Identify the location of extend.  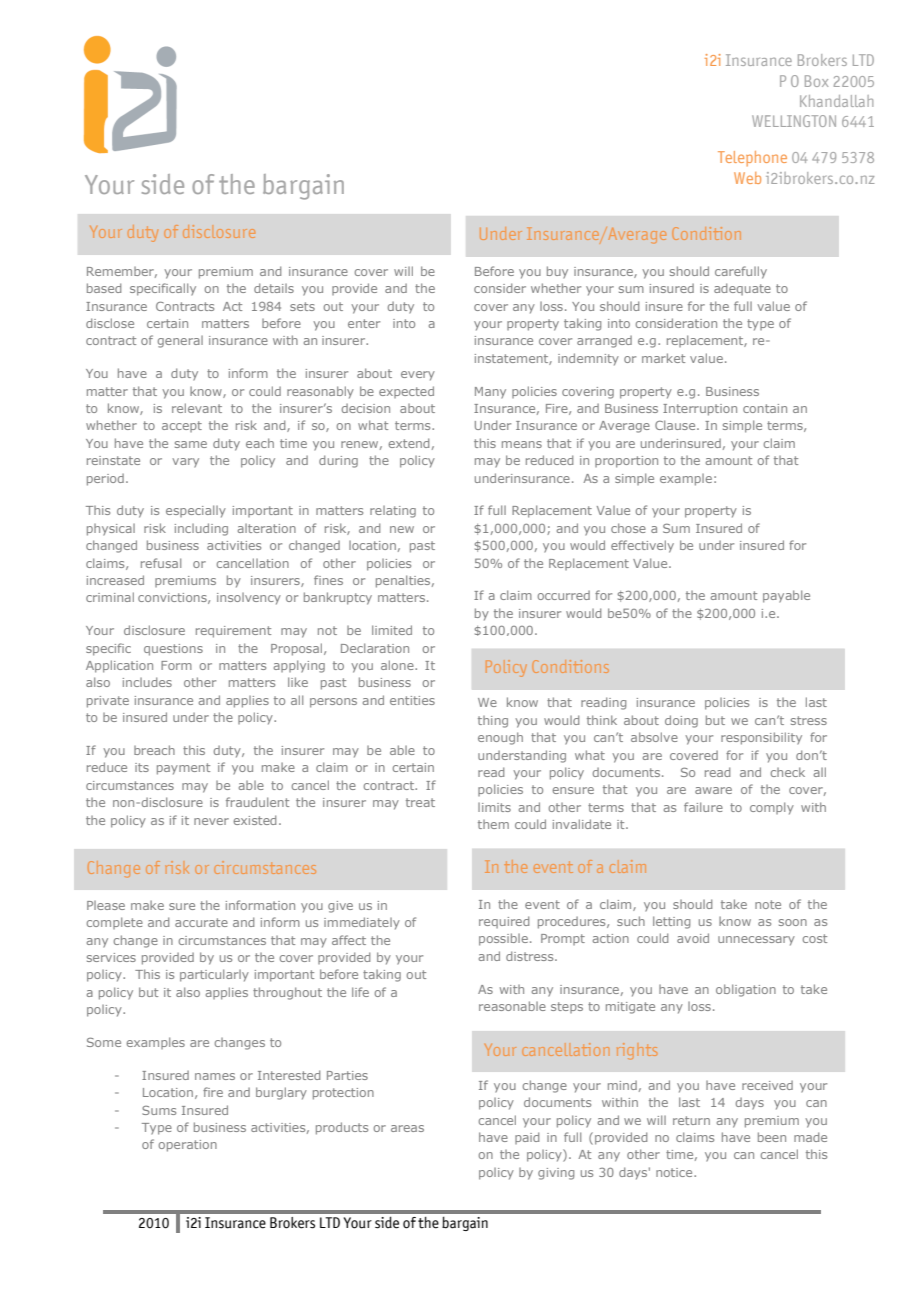
(408, 443).
